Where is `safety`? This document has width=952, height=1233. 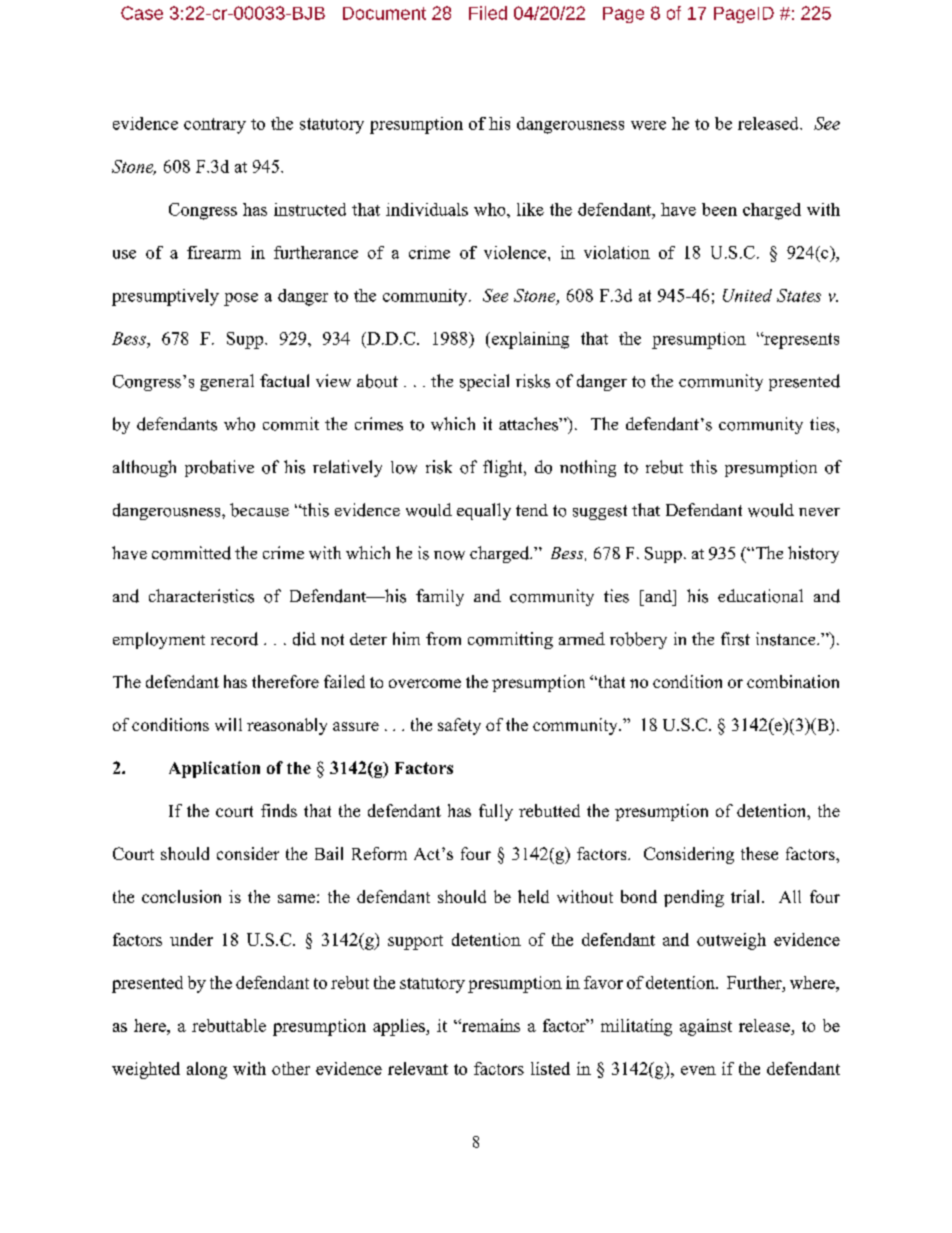 safety is located at coordinates (459, 726).
